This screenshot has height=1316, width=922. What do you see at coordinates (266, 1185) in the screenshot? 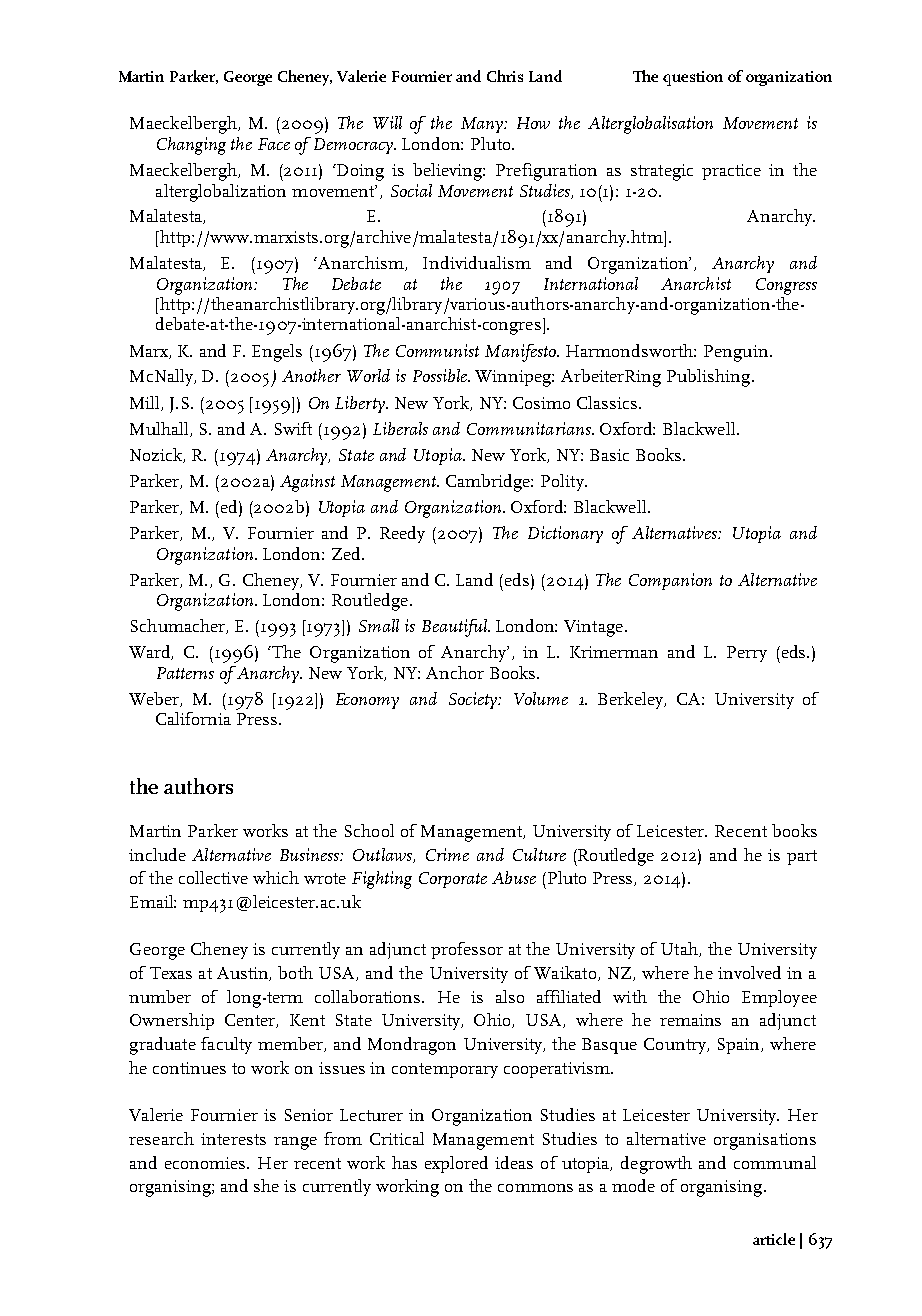
I see `she` at bounding box center [266, 1185].
